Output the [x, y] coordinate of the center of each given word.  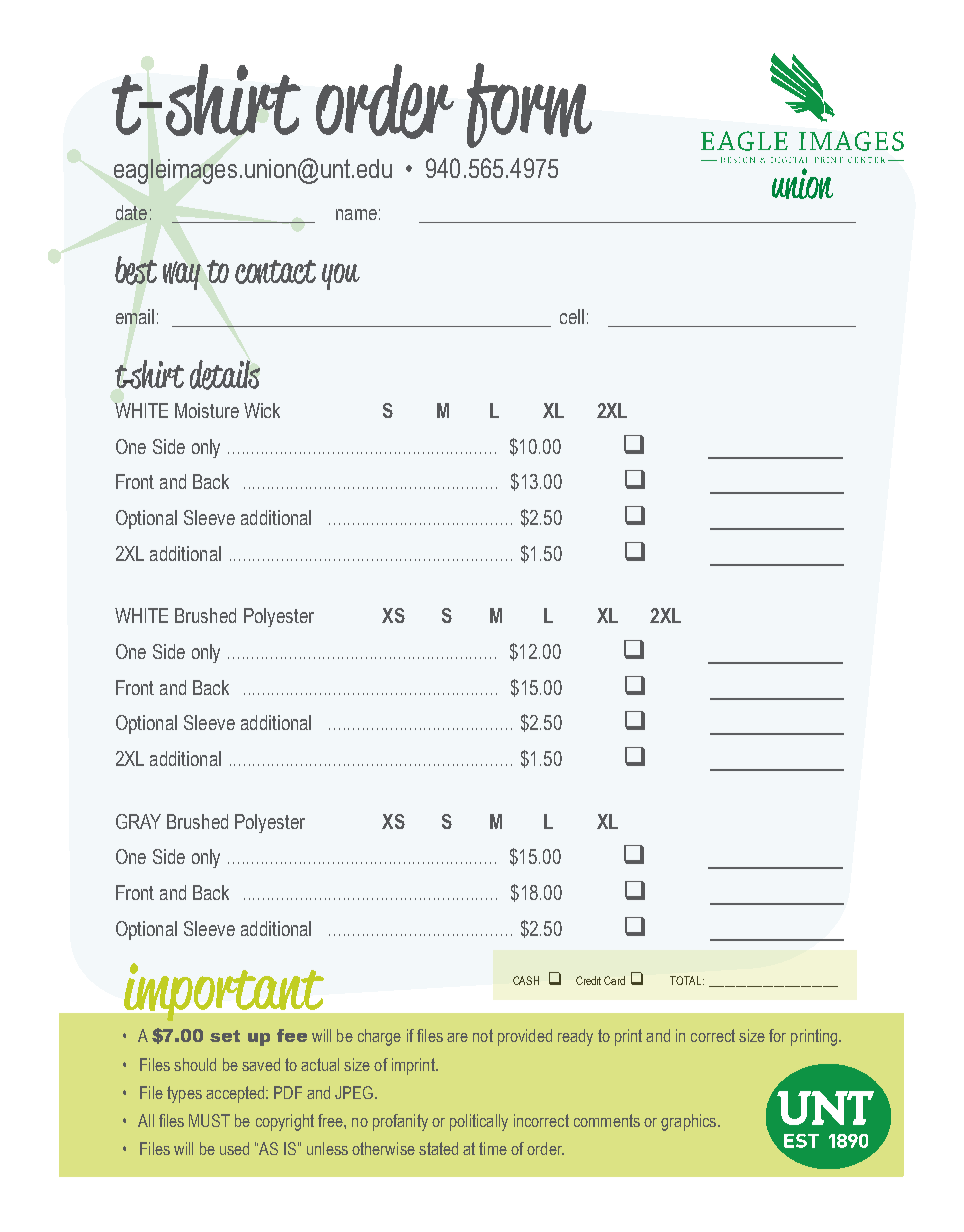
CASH [526, 980]
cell [572, 316]
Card [614, 980]
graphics [690, 1122]
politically [479, 1122]
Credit [588, 980]
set [225, 1036]
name [356, 214]
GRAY [138, 821]
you [341, 276]
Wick [262, 410]
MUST [209, 1120]
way [182, 275]
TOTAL [687, 980]
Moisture [207, 410]
